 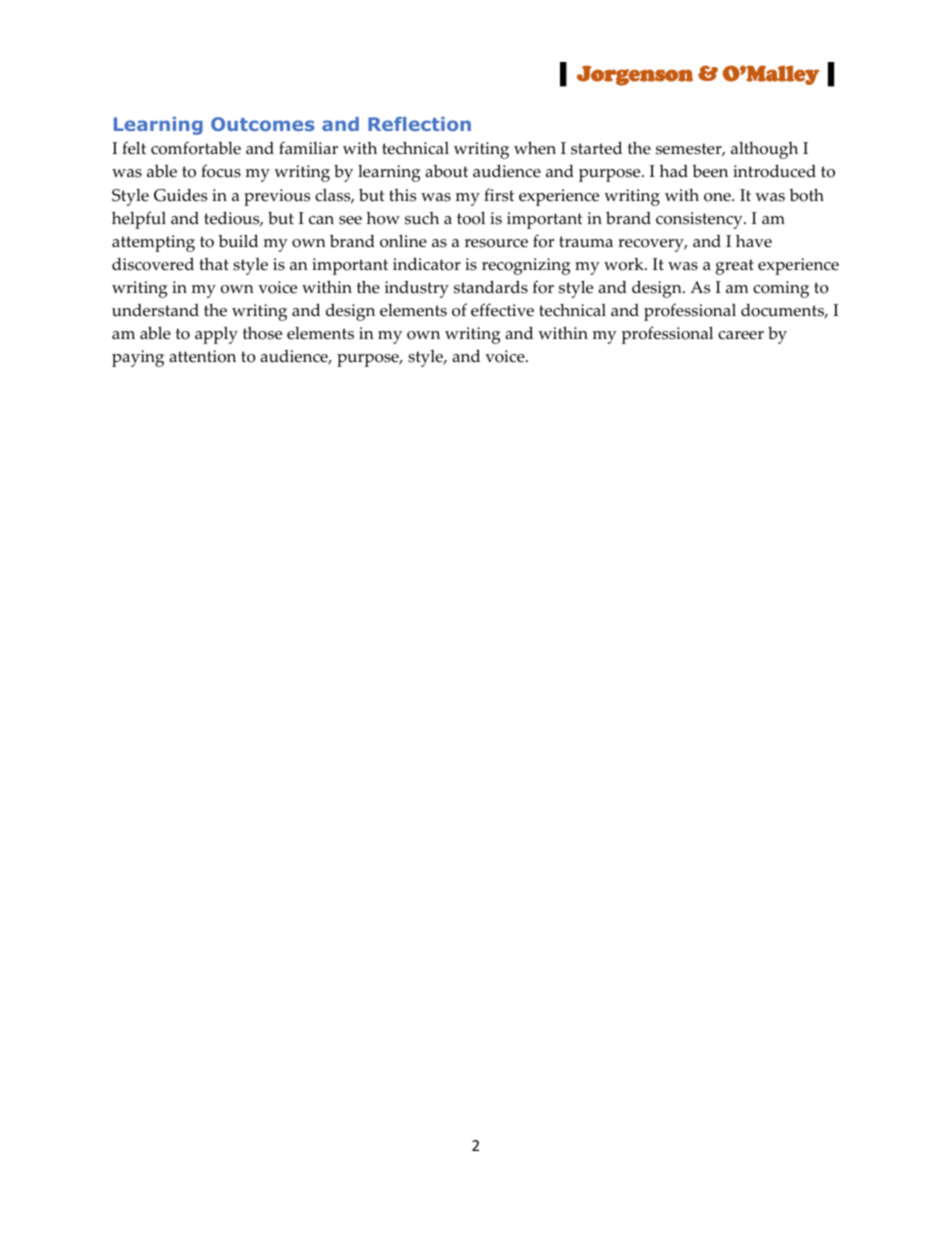 I want to click on Reflection, so click(x=419, y=124).
